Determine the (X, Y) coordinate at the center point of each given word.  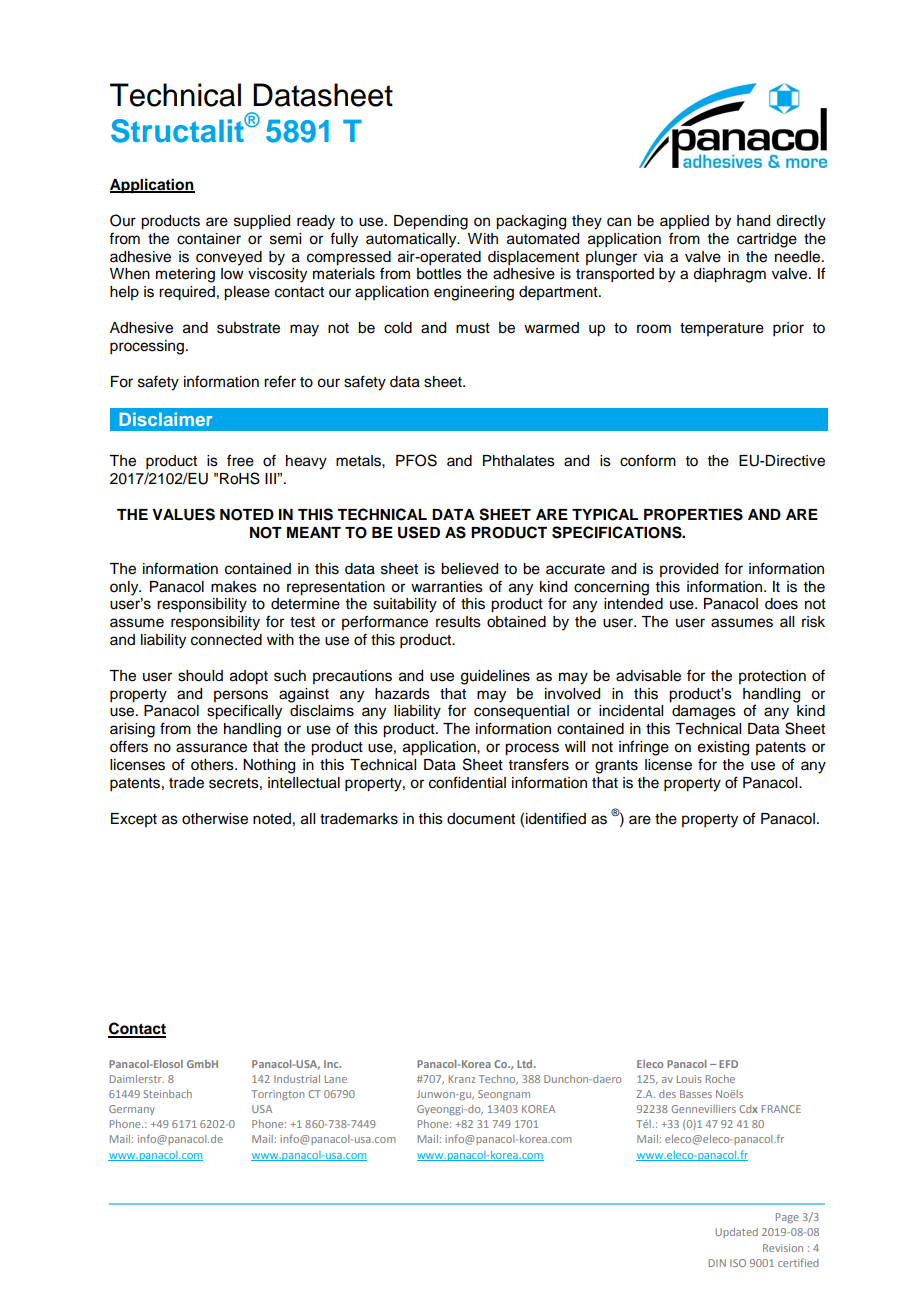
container (209, 239)
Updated (737, 1233)
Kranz (462, 1079)
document (481, 819)
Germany (132, 1110)
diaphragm (729, 275)
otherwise (215, 819)
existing (723, 748)
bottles (439, 274)
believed (469, 569)
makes (234, 587)
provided (689, 570)
